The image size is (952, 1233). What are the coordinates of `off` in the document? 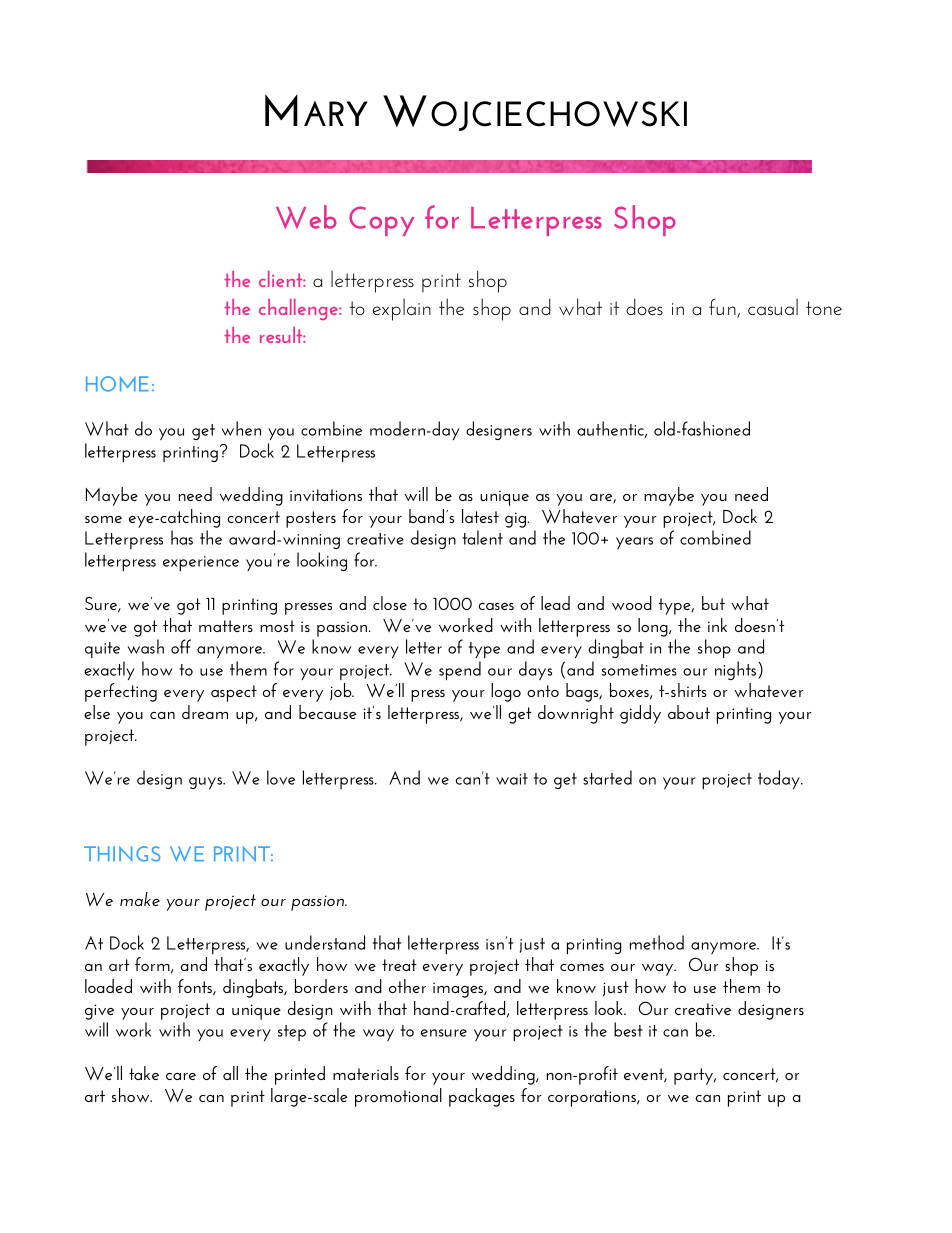 It's located at (181, 646).
